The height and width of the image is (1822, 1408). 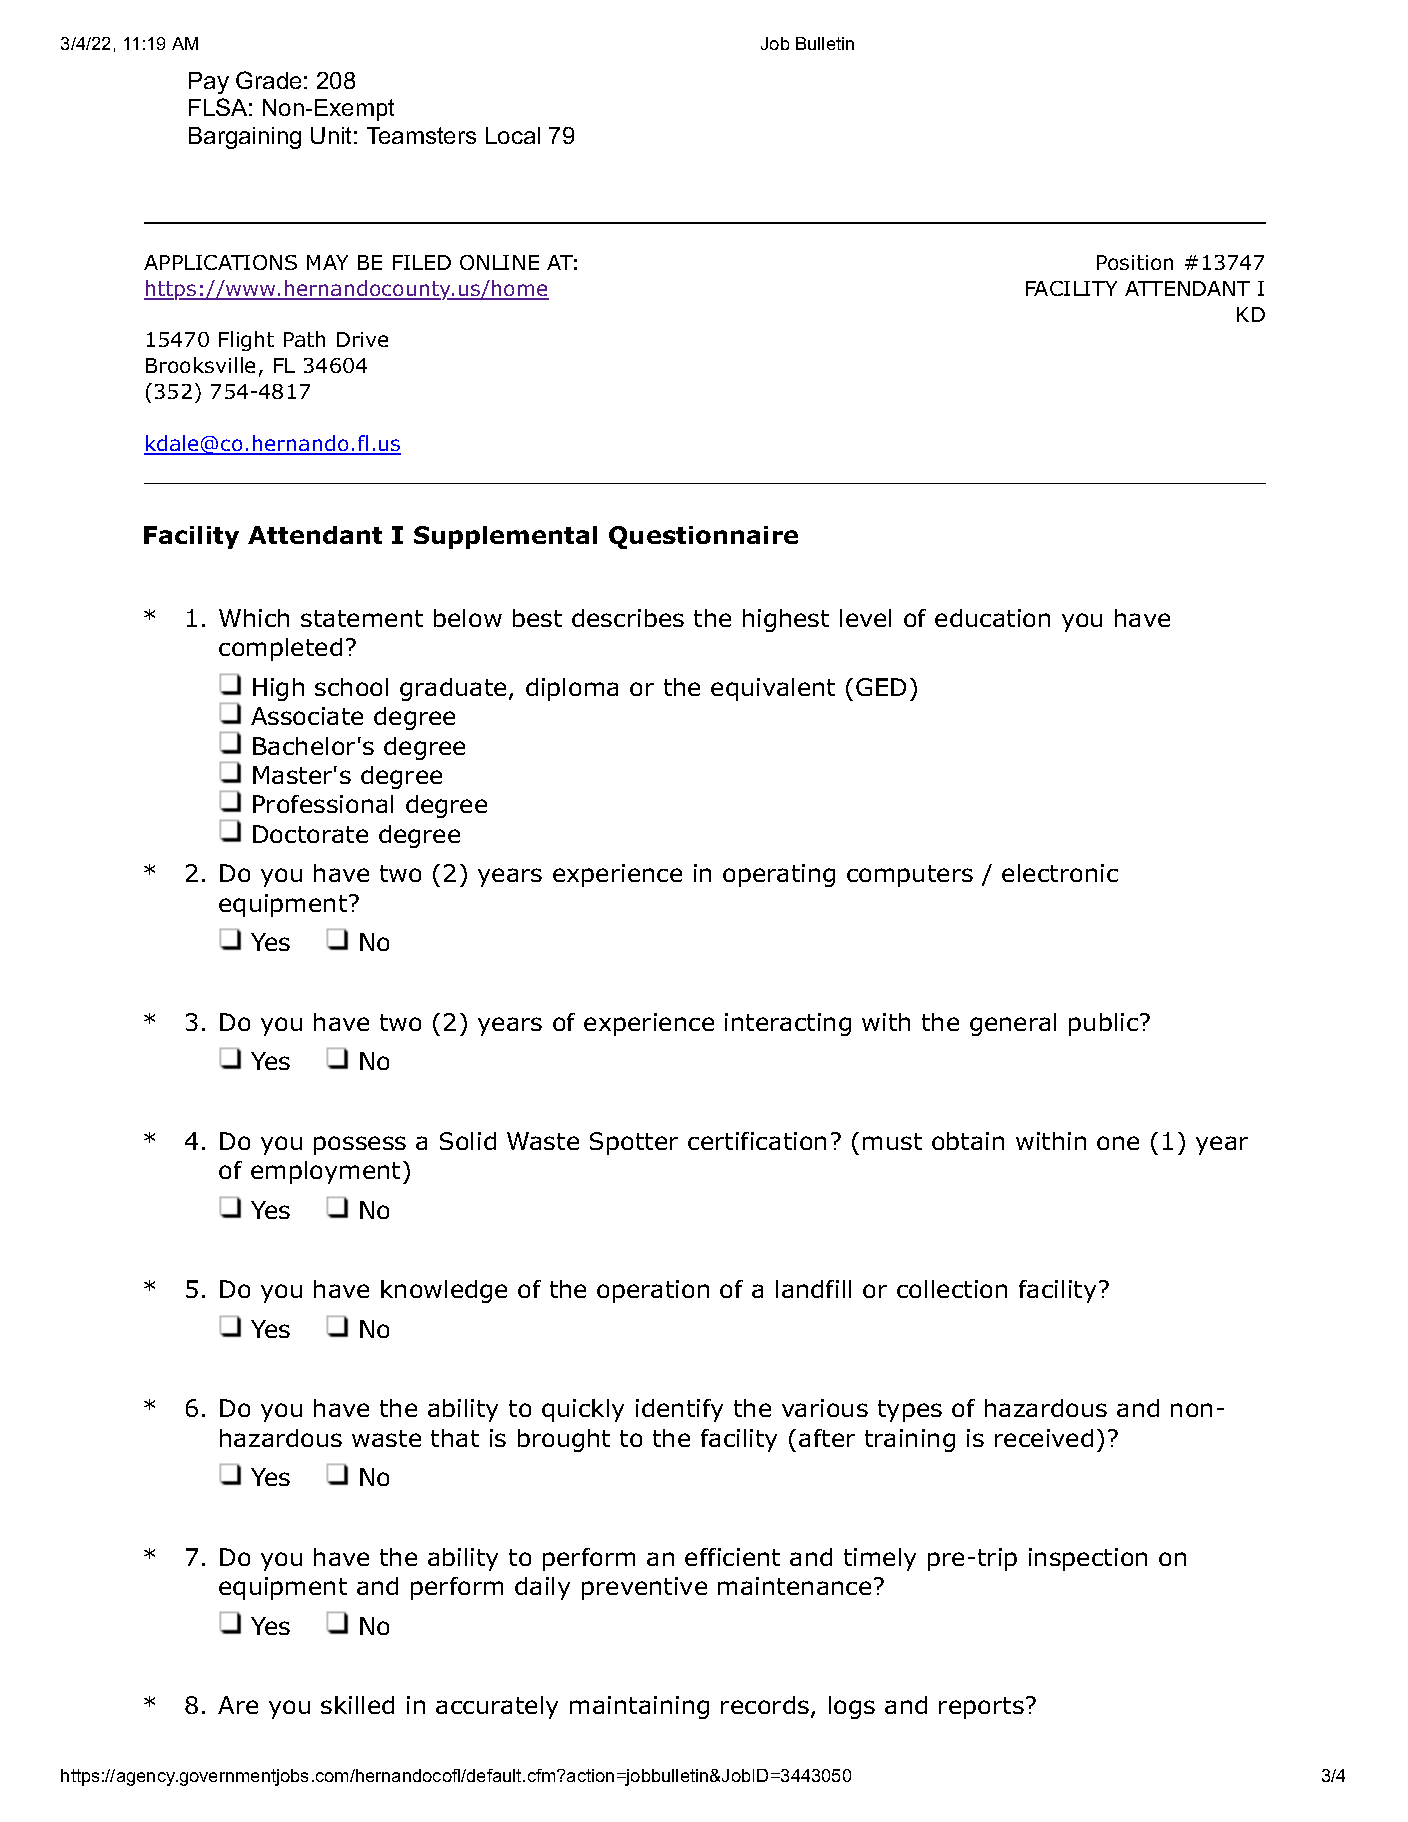 I want to click on Position, so click(x=1135, y=262).
